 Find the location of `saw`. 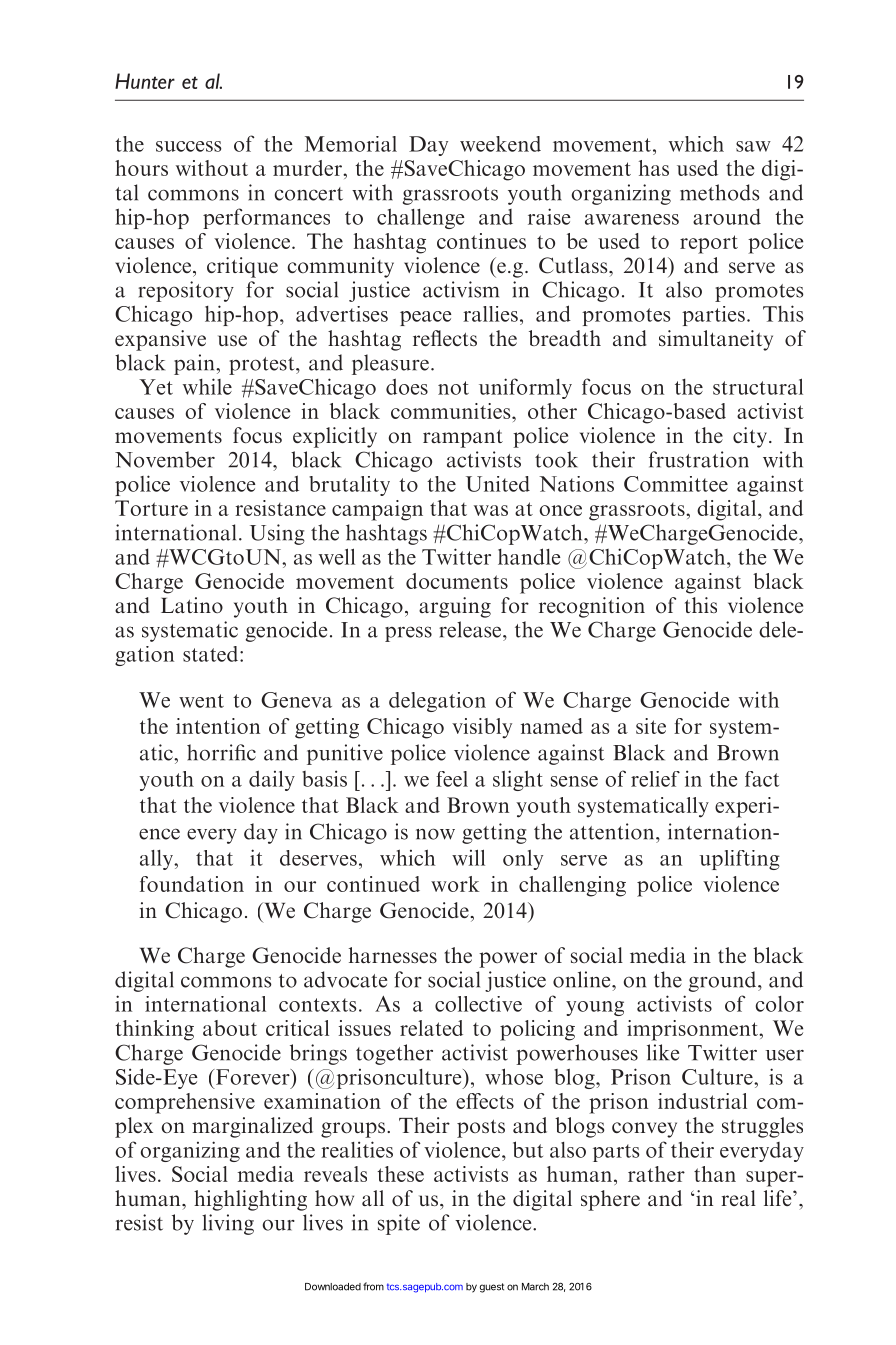

saw is located at coordinates (753, 146).
